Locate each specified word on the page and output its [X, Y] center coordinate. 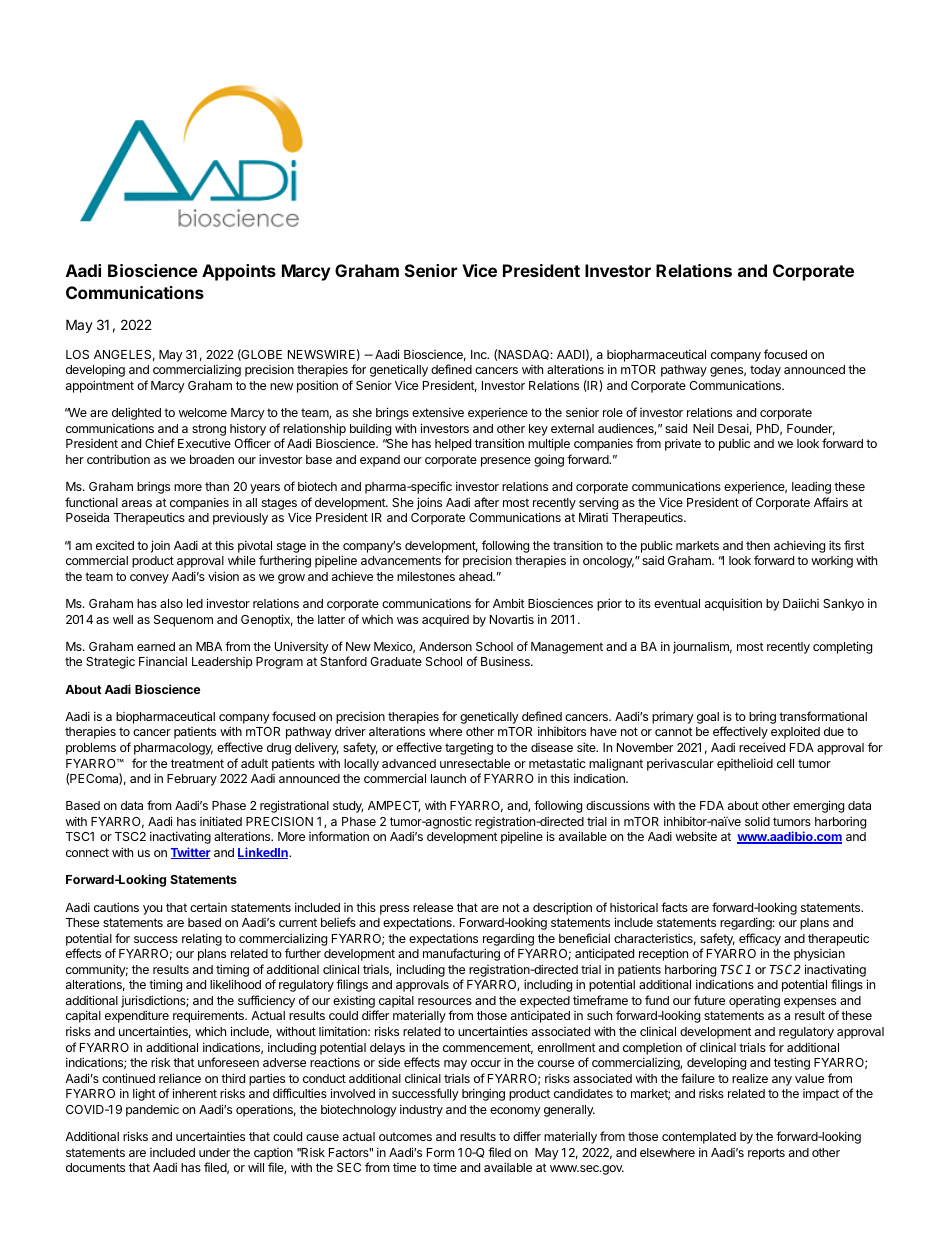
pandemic [152, 1110]
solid [757, 821]
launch [448, 778]
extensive [438, 412]
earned [156, 646]
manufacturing [461, 954]
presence [506, 462]
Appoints [239, 272]
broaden [212, 459]
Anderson [445, 646]
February [192, 780]
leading [811, 487]
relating [202, 939]
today [765, 371]
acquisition [733, 604]
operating [754, 1001]
